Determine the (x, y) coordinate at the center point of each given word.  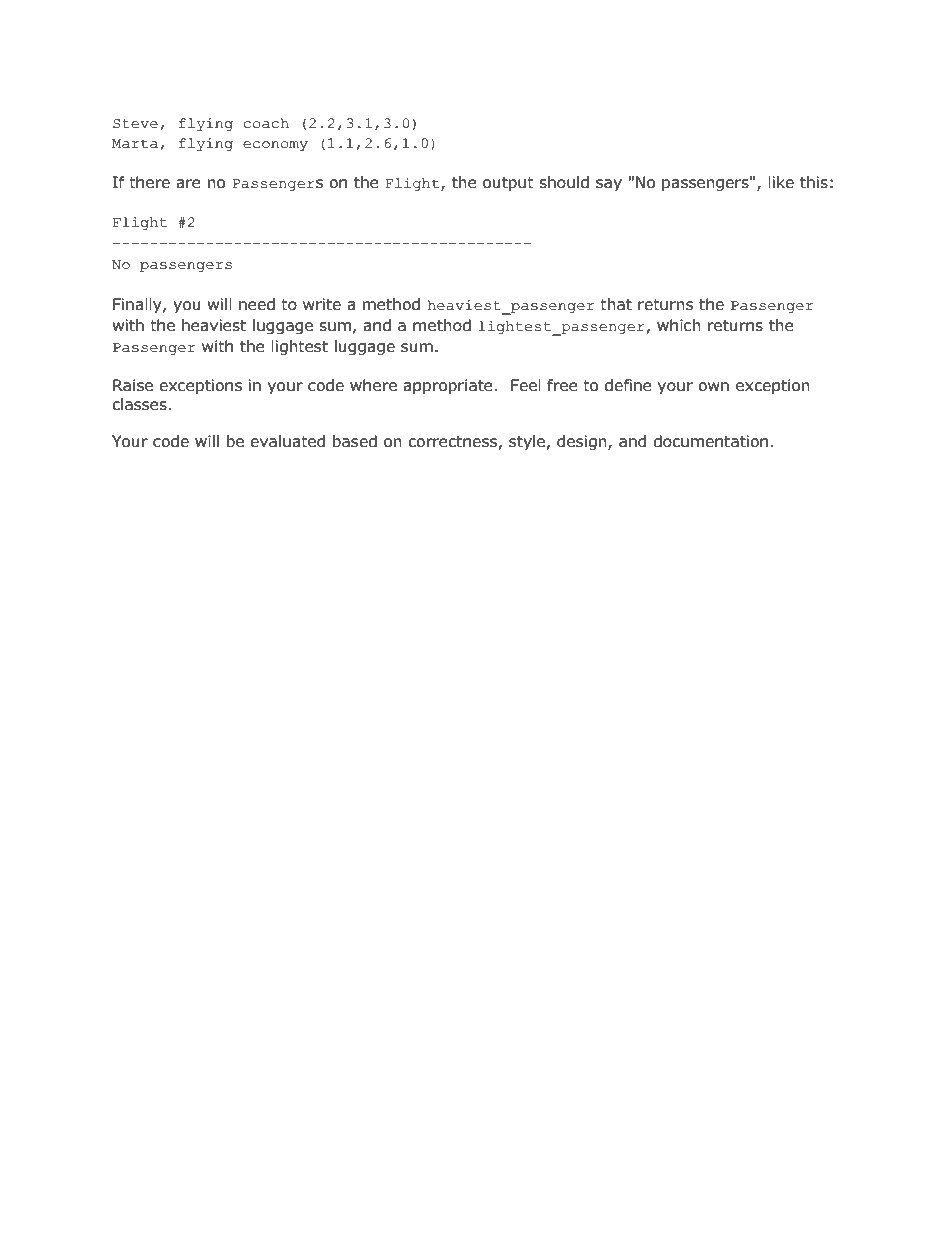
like (781, 182)
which (679, 325)
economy (275, 146)
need (257, 304)
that (616, 304)
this (814, 182)
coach (266, 123)
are (188, 184)
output (508, 184)
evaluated (287, 441)
